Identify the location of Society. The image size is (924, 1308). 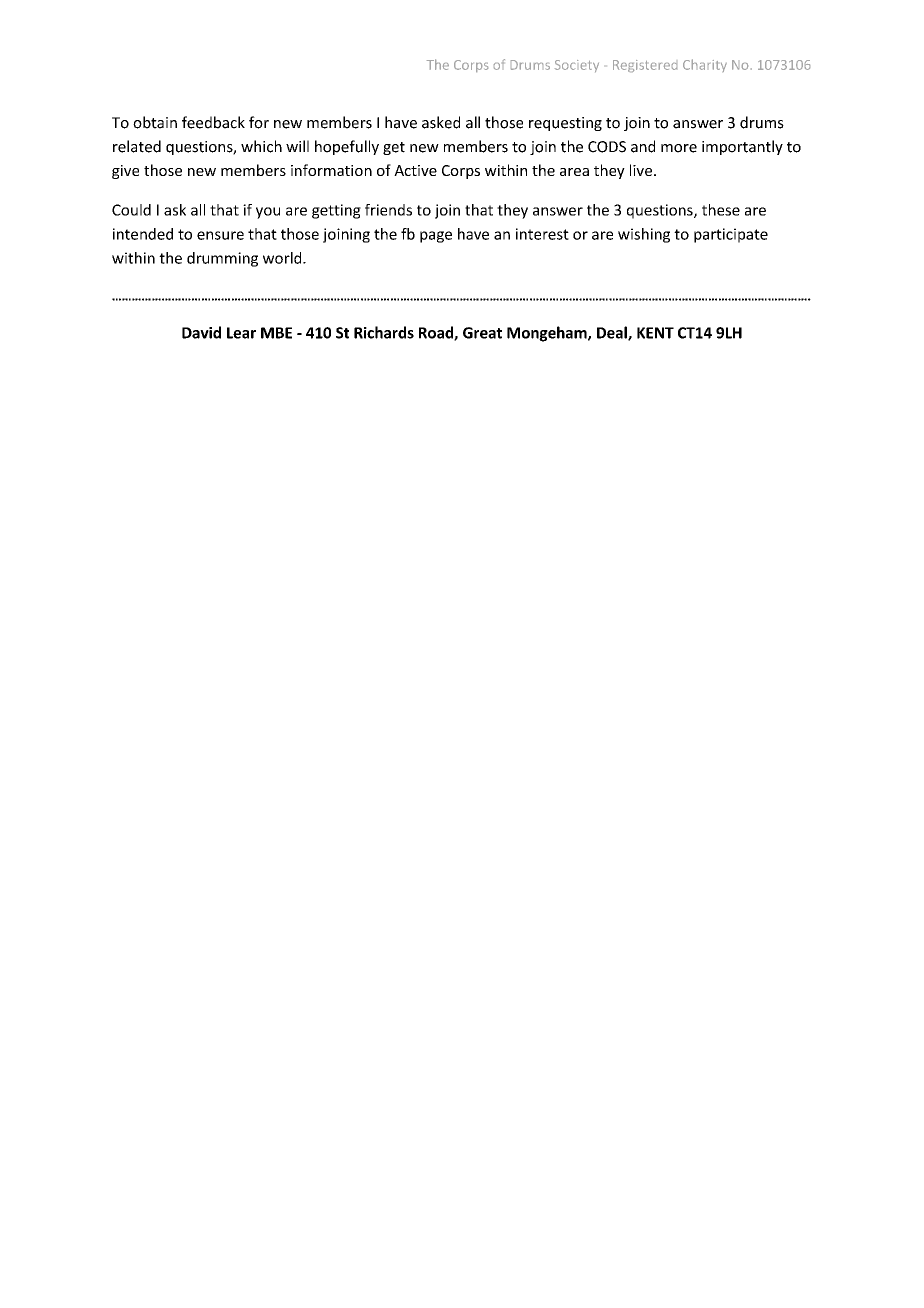
(577, 66).
